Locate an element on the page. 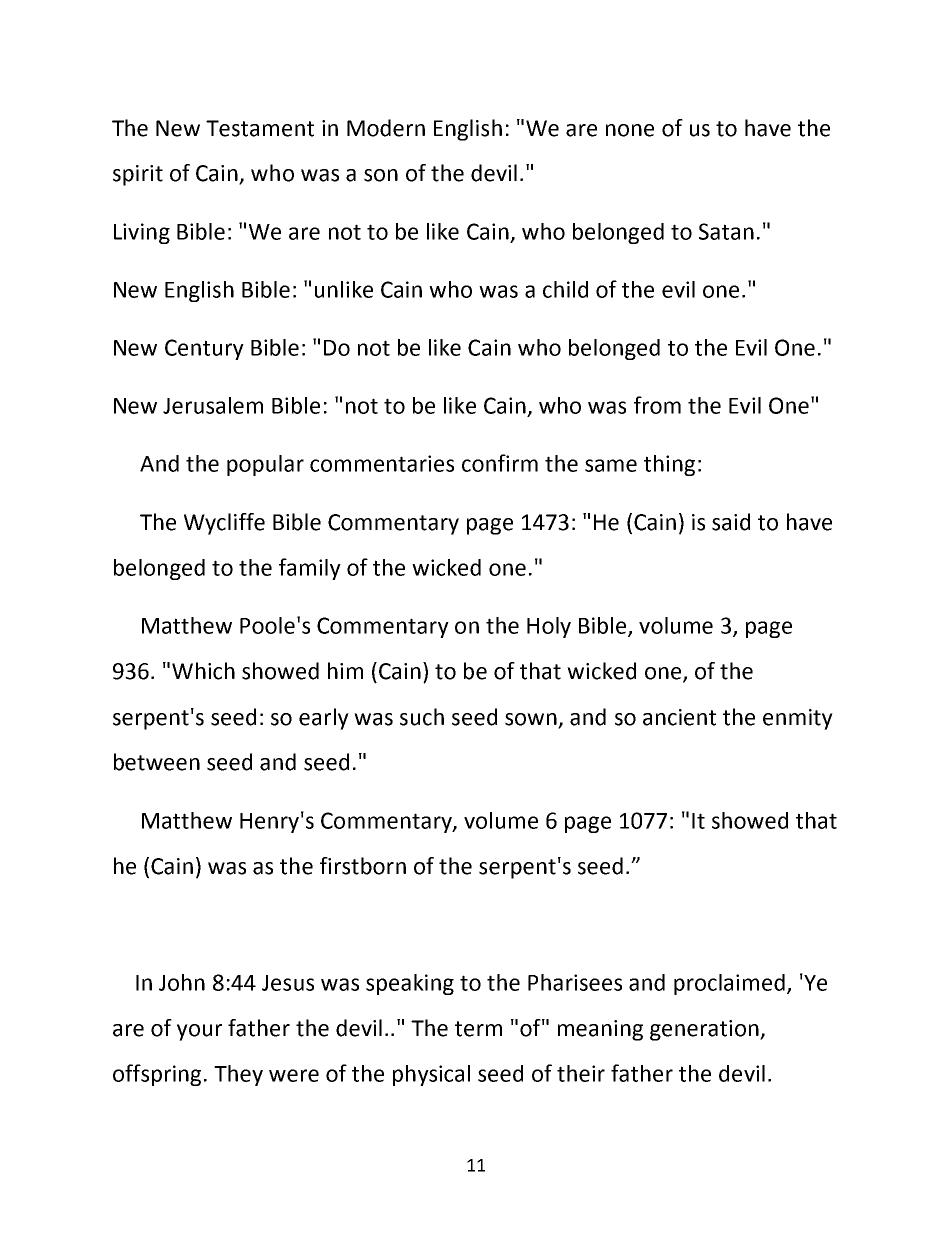 This document has width=952, height=1233. son is located at coordinates (381, 175).
